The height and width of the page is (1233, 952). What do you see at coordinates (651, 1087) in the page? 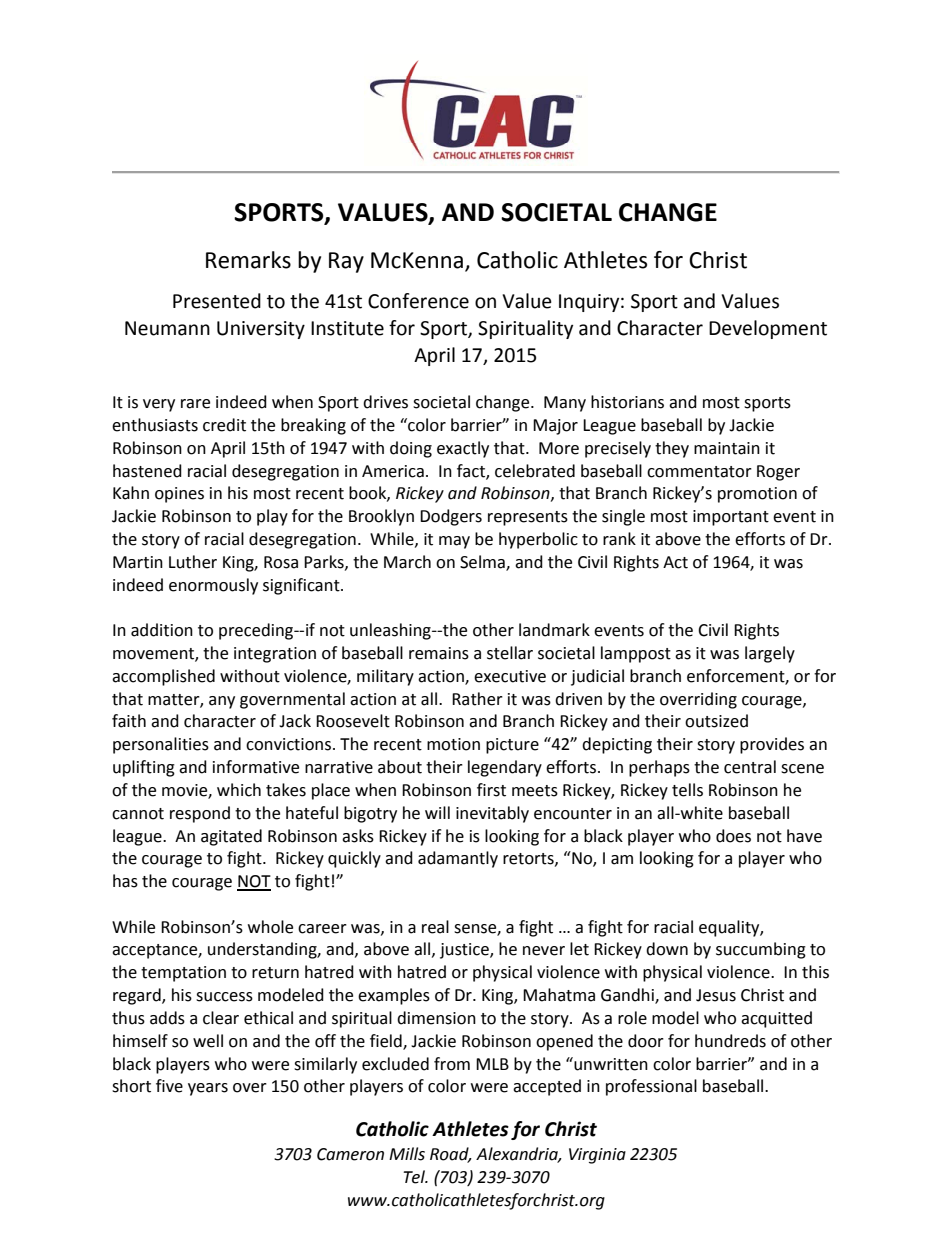
I see `professional` at bounding box center [651, 1087].
